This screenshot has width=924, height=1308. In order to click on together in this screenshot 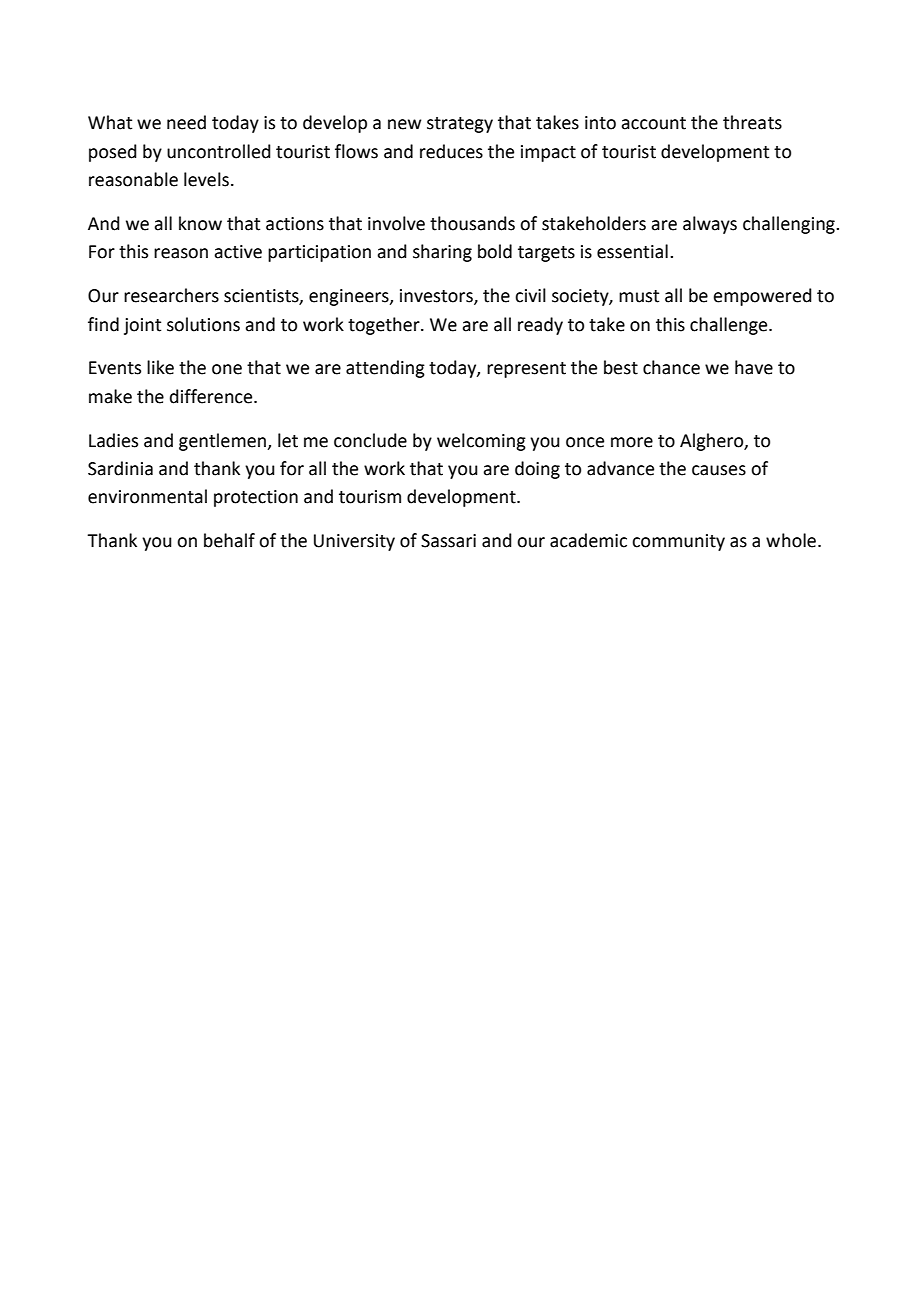, I will do `click(385, 326)`.
